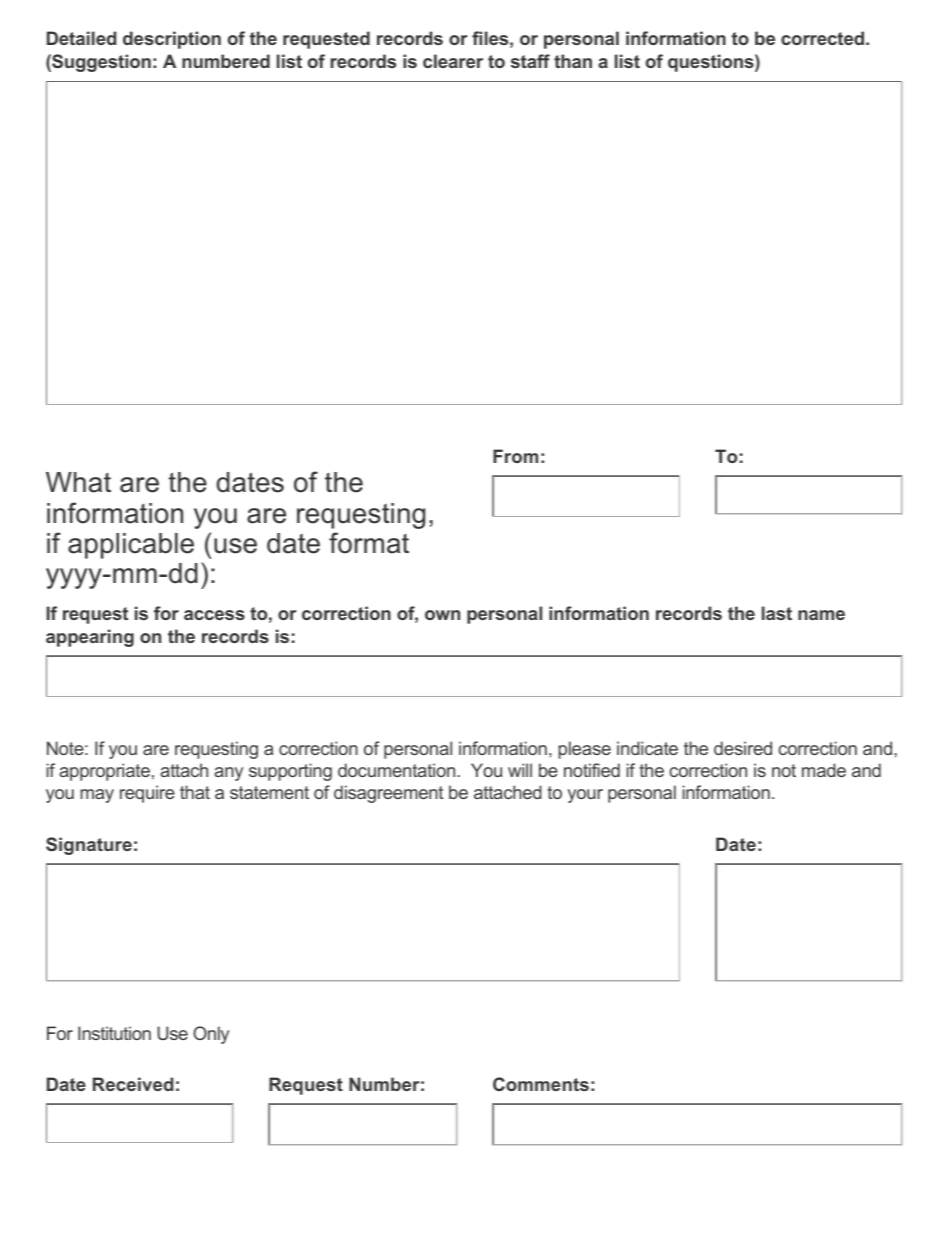 The image size is (952, 1233). Describe the element at coordinates (453, 61) in the screenshot. I see `clearer` at that location.
